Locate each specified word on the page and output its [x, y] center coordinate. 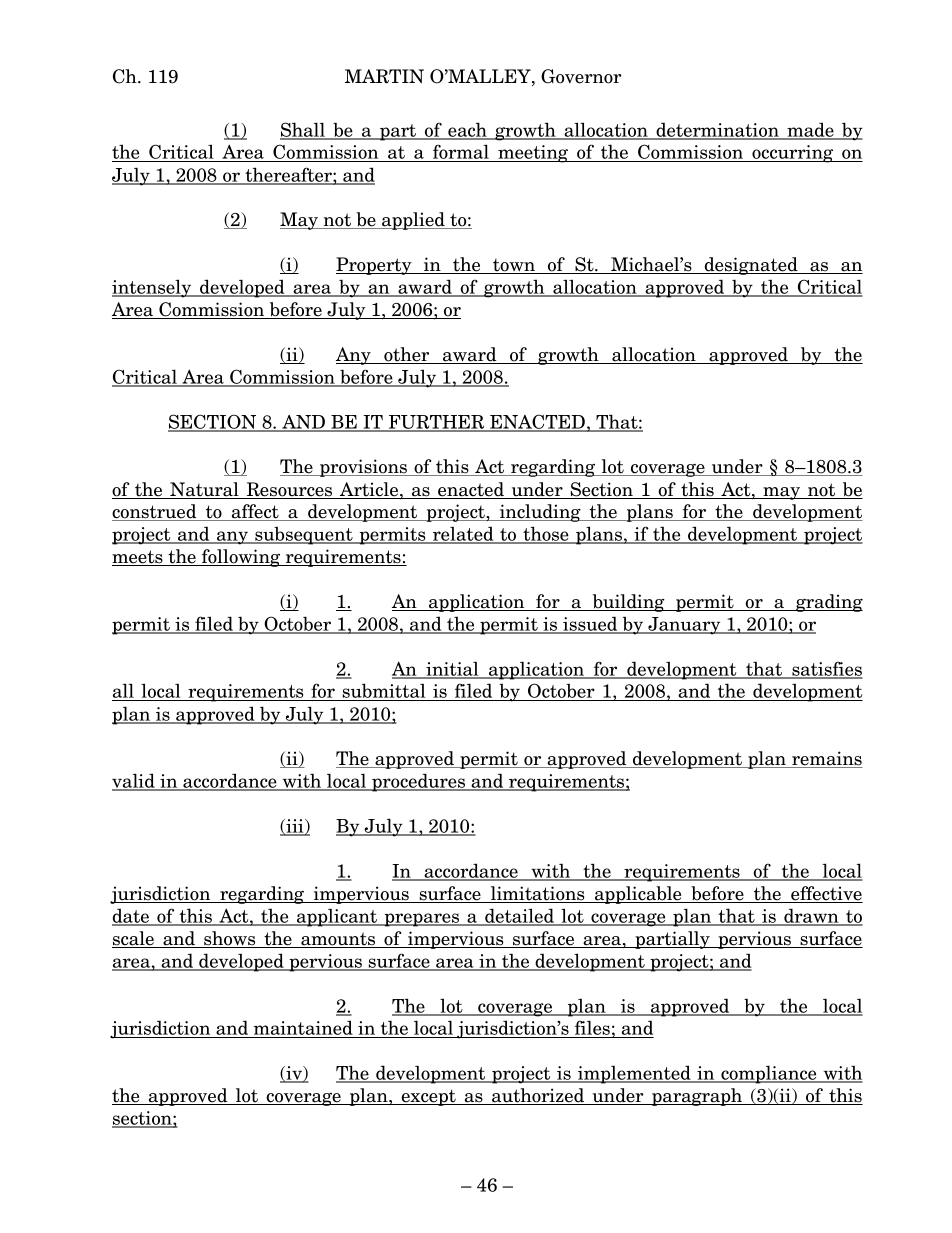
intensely [153, 288]
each [467, 130]
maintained [303, 1029]
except [428, 1097]
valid [134, 782]
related [463, 535]
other [407, 355]
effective [826, 894]
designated [751, 266]
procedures [418, 782]
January [684, 626]
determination [717, 130]
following [241, 558]
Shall [303, 130]
